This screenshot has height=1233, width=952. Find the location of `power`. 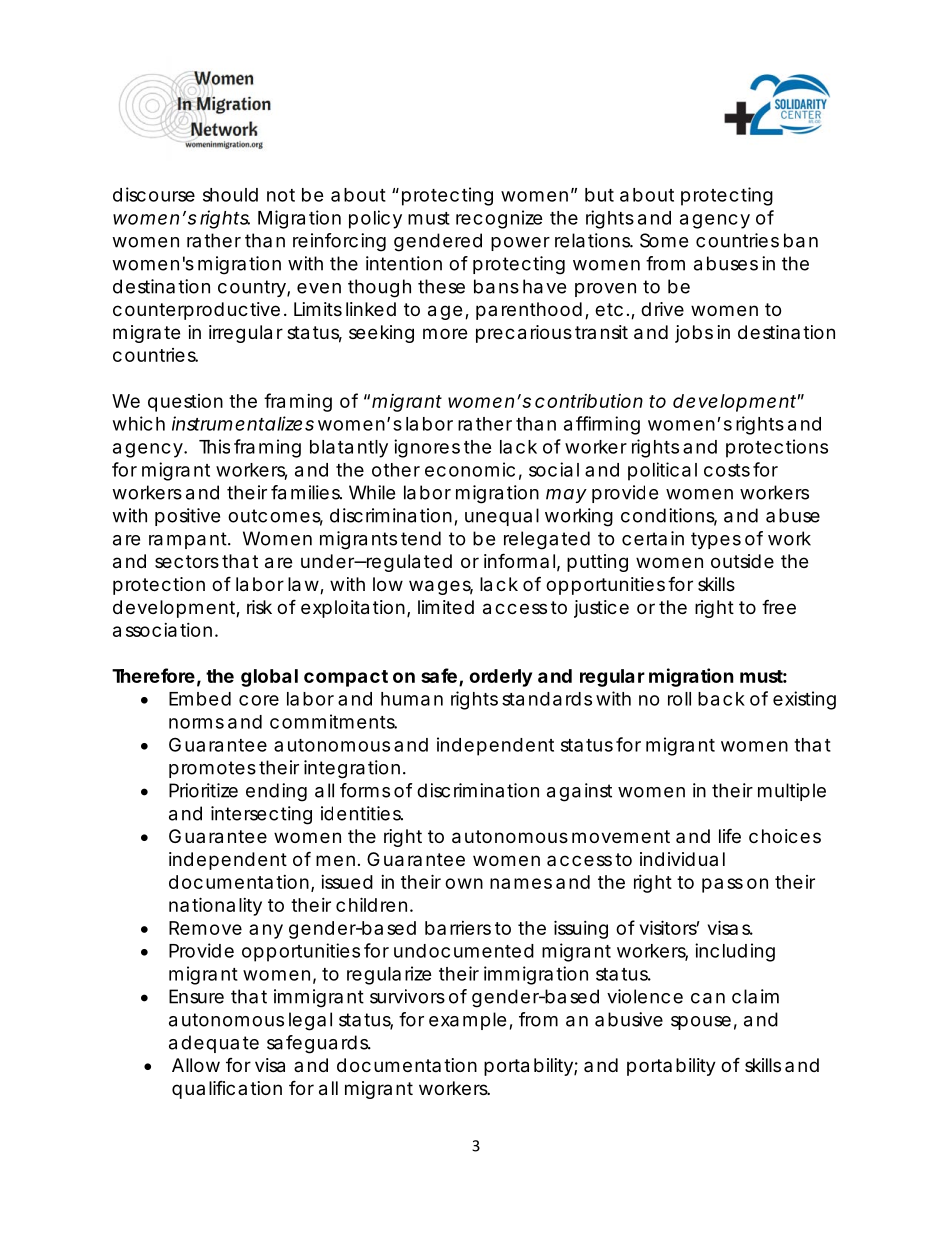

power is located at coordinates (520, 244).
